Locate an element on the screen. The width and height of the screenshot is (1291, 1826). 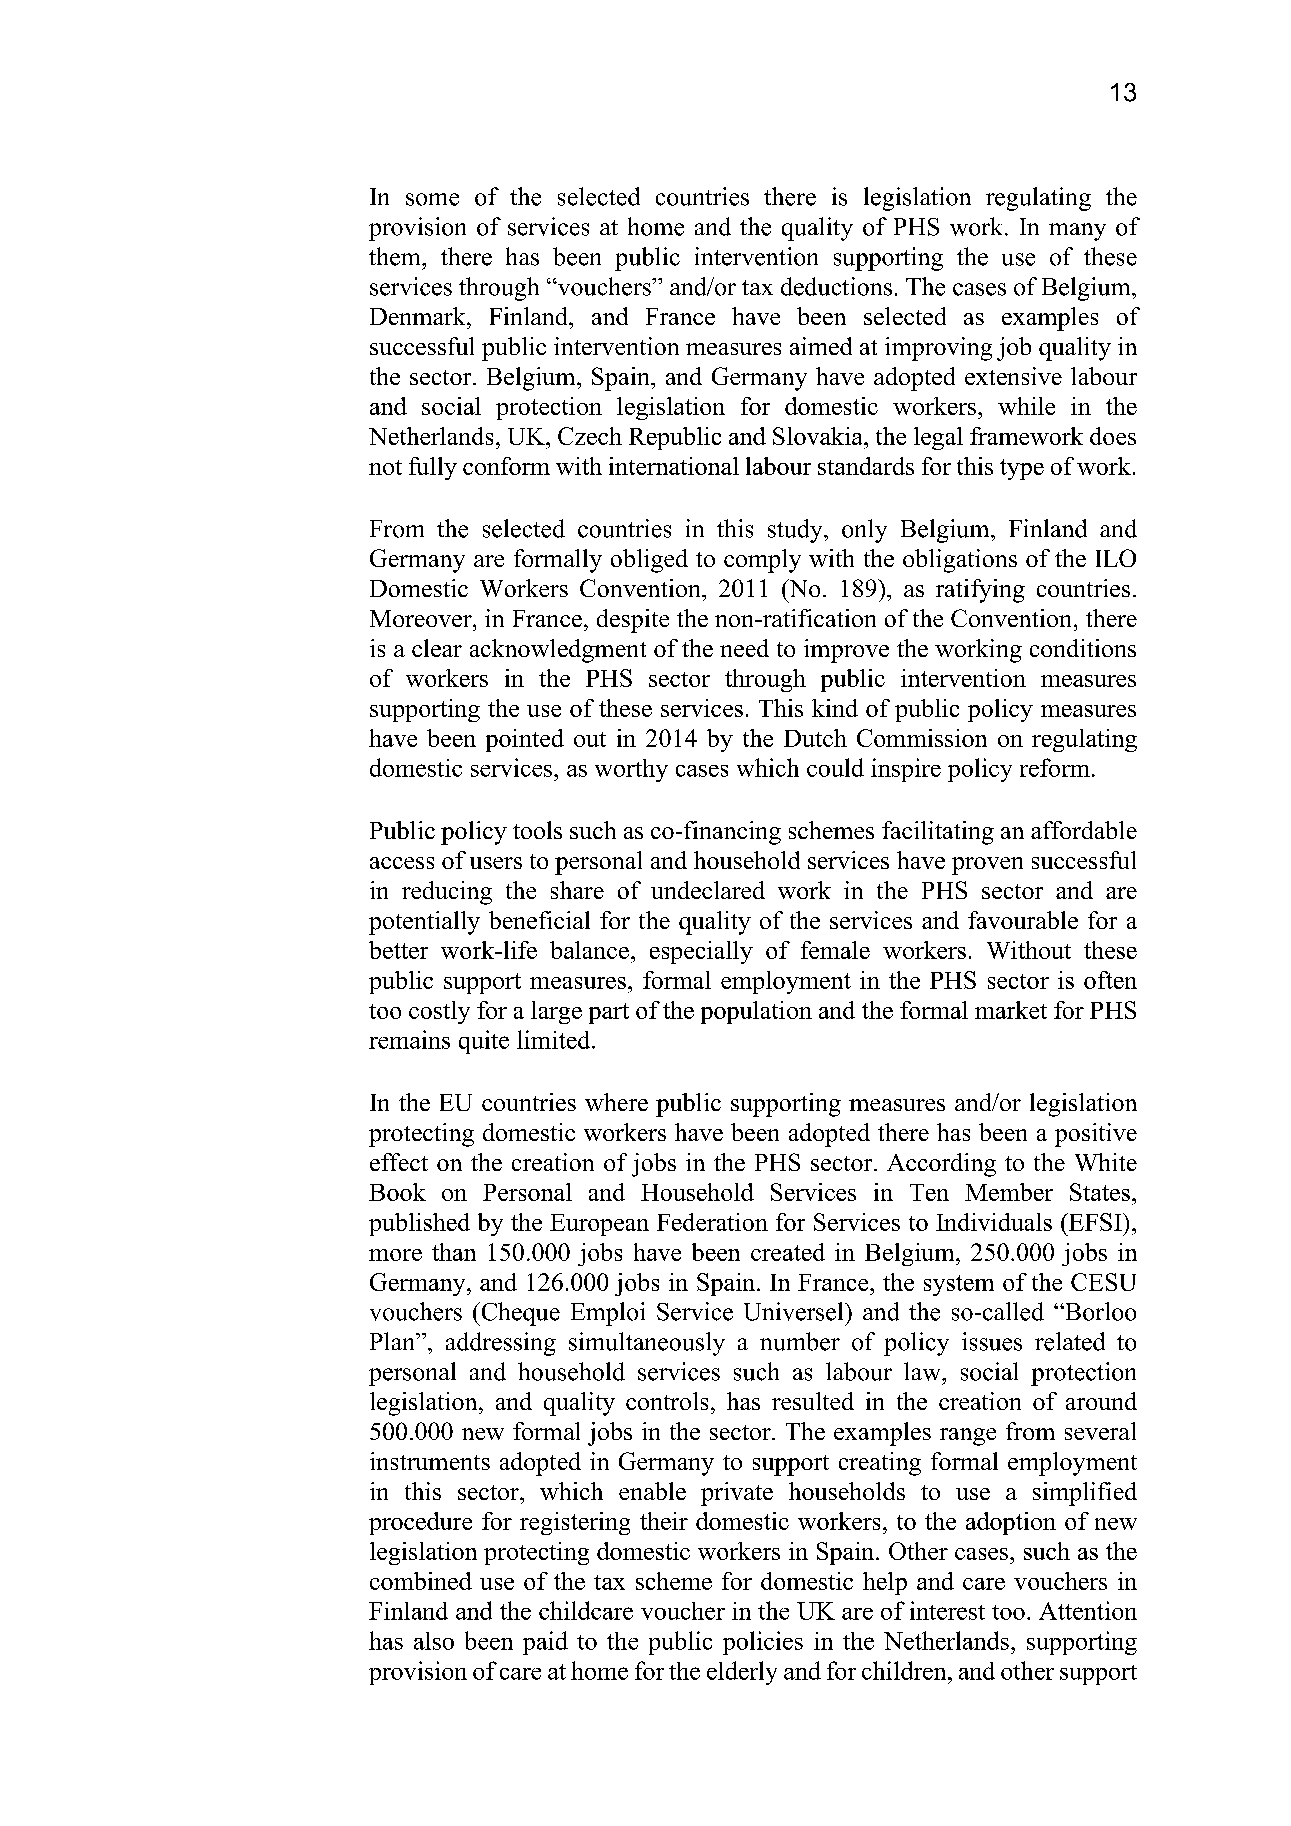
also is located at coordinates (434, 1641).
